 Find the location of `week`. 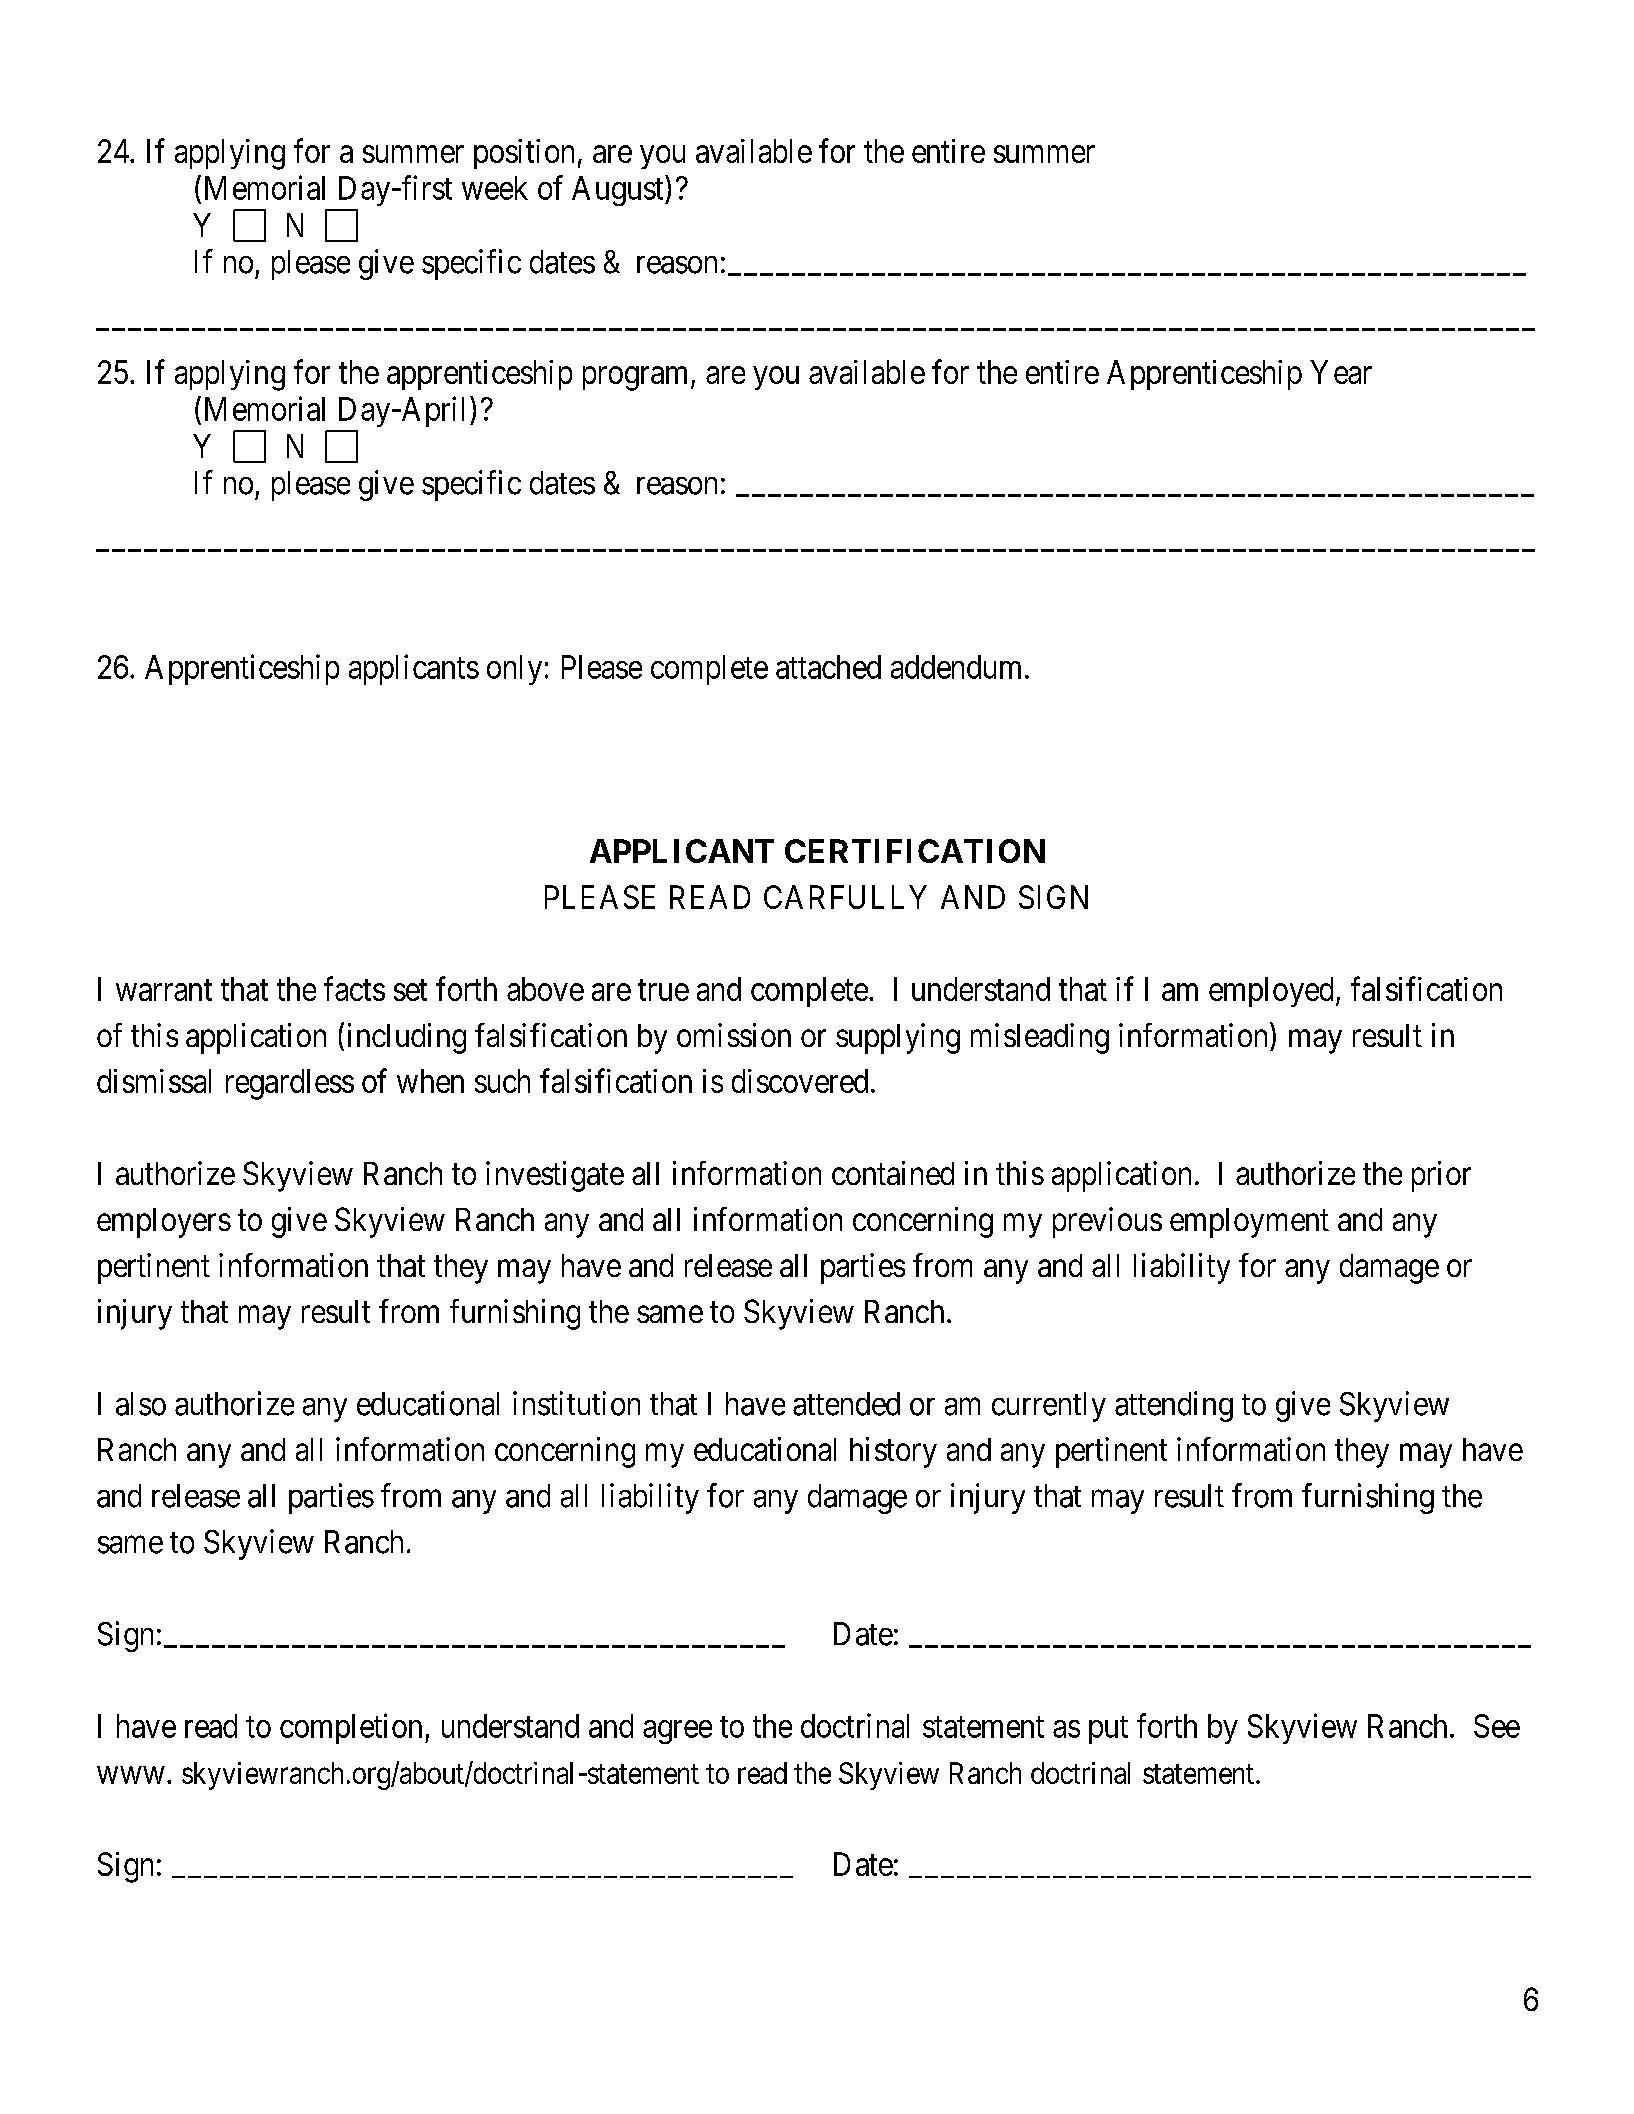

week is located at coordinates (495, 188).
